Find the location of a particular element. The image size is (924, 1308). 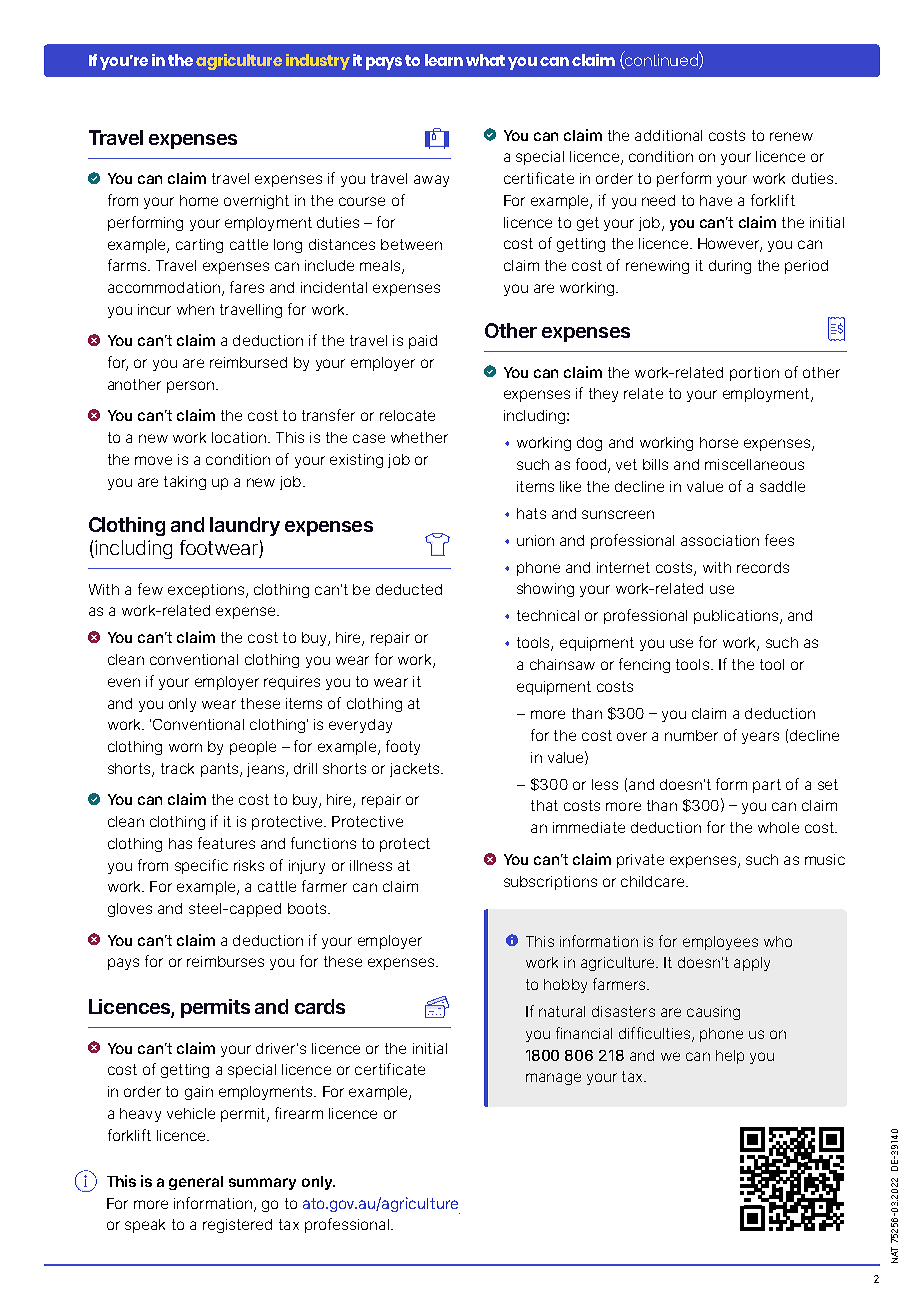

additional is located at coordinates (668, 135).
